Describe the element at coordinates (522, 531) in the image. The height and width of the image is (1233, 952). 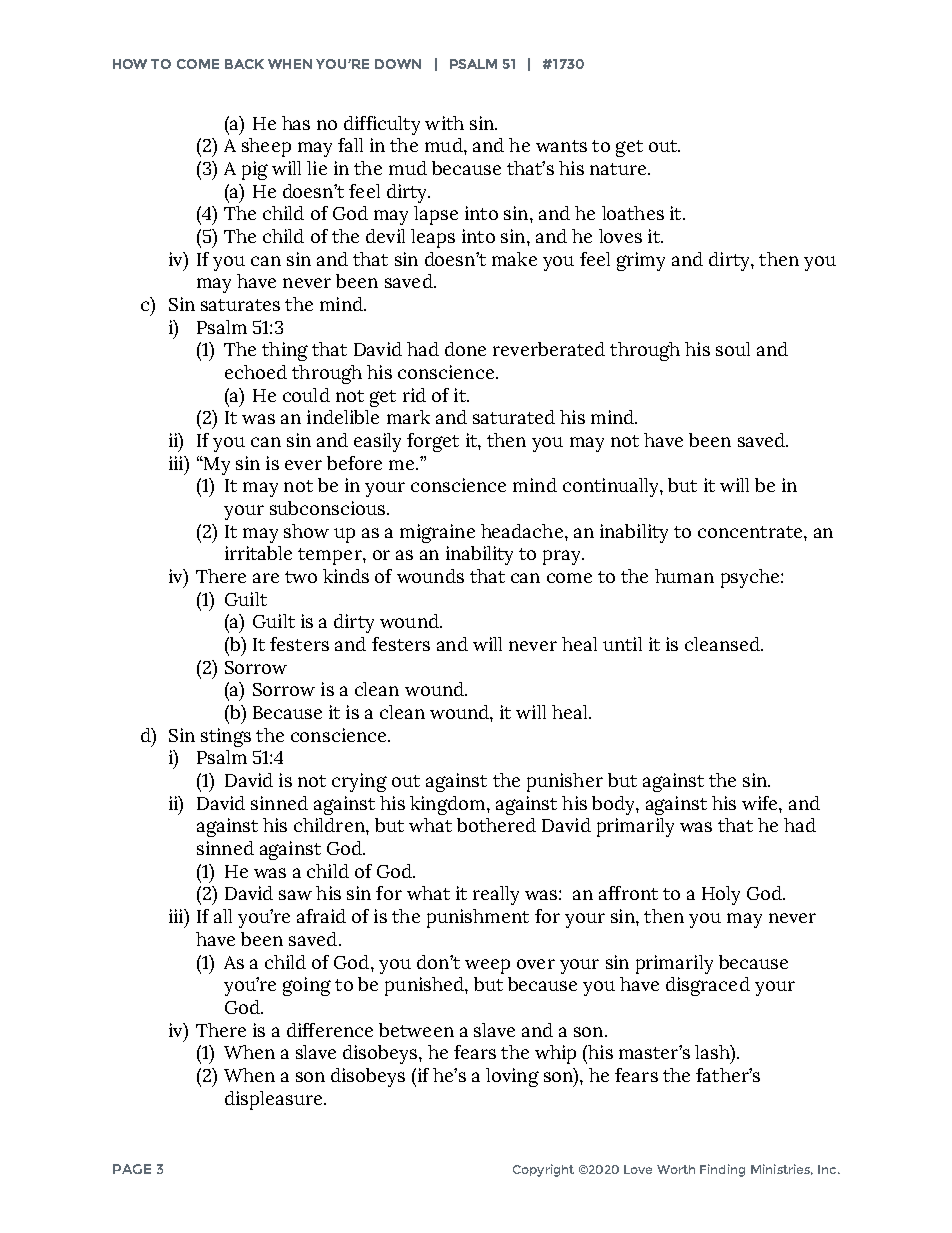
I see `headache` at that location.
